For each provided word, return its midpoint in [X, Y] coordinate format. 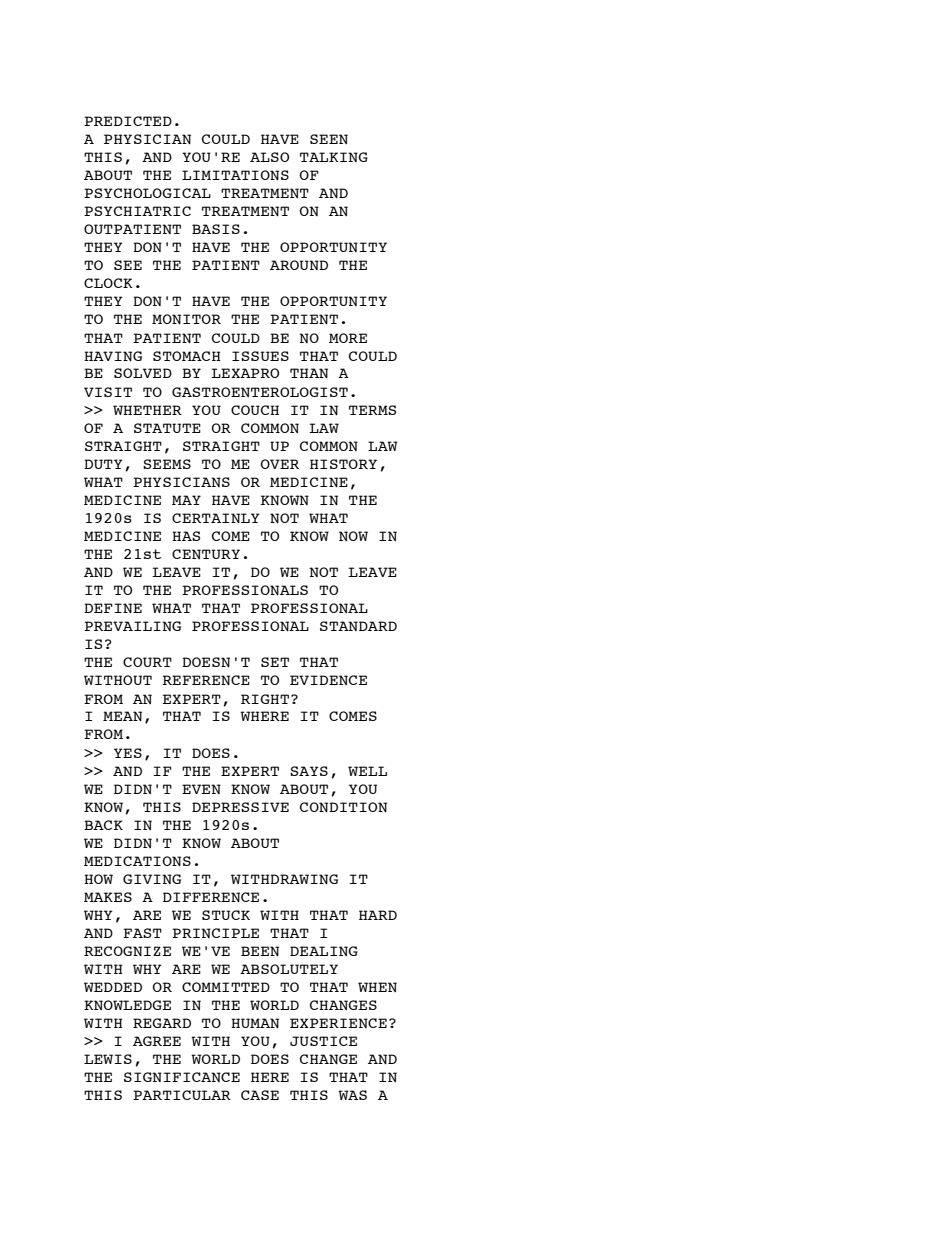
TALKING [334, 157]
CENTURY [206, 554]
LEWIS [108, 1059]
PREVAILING [132, 626]
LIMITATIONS [235, 175]
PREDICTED [128, 121]
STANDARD [358, 626]
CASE [260, 1095]
